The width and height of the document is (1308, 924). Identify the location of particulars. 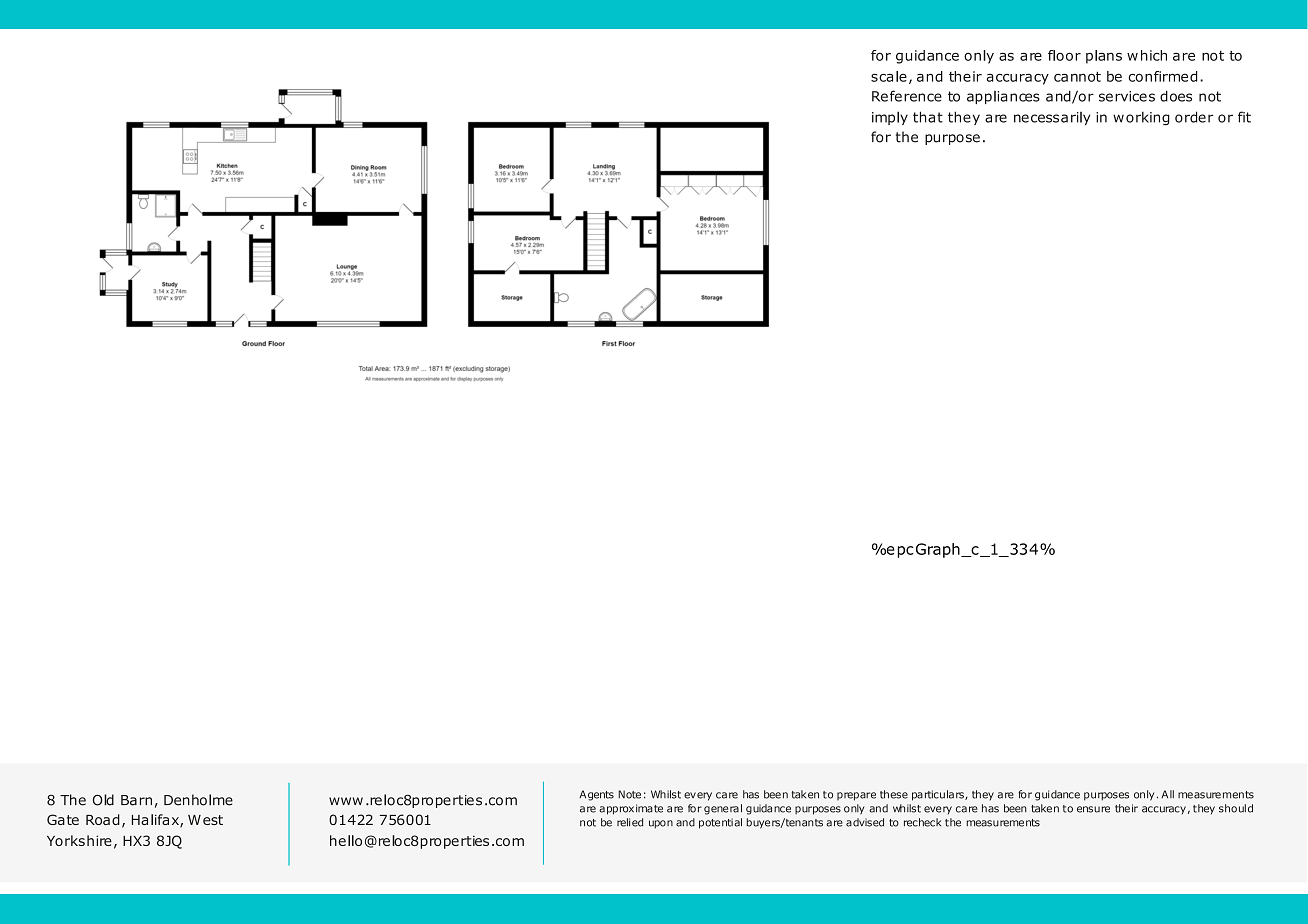
(939, 795).
